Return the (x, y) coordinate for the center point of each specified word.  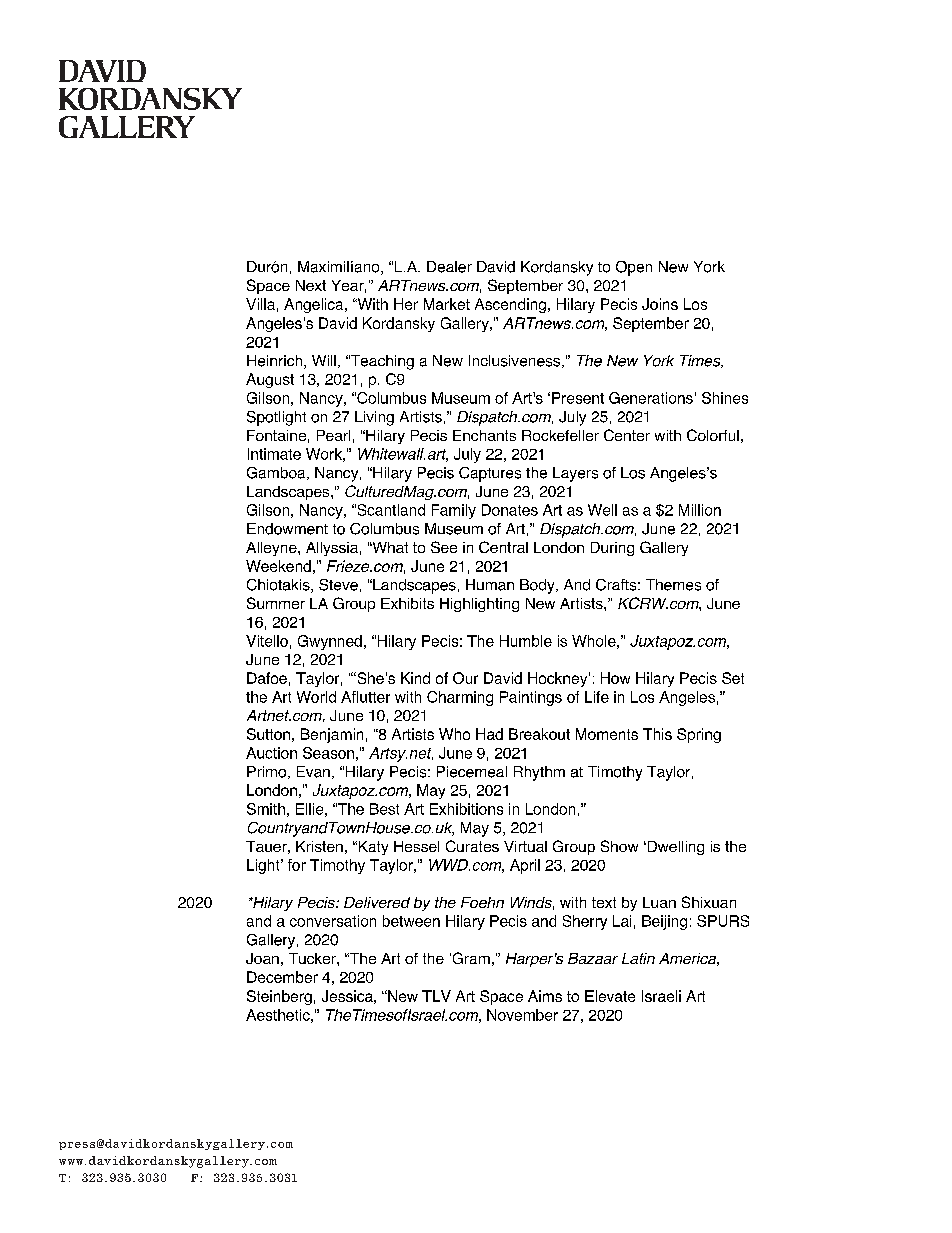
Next (311, 285)
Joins (660, 304)
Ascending (510, 305)
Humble (526, 641)
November (522, 1015)
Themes (673, 585)
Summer (276, 603)
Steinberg (279, 997)
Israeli (661, 996)
